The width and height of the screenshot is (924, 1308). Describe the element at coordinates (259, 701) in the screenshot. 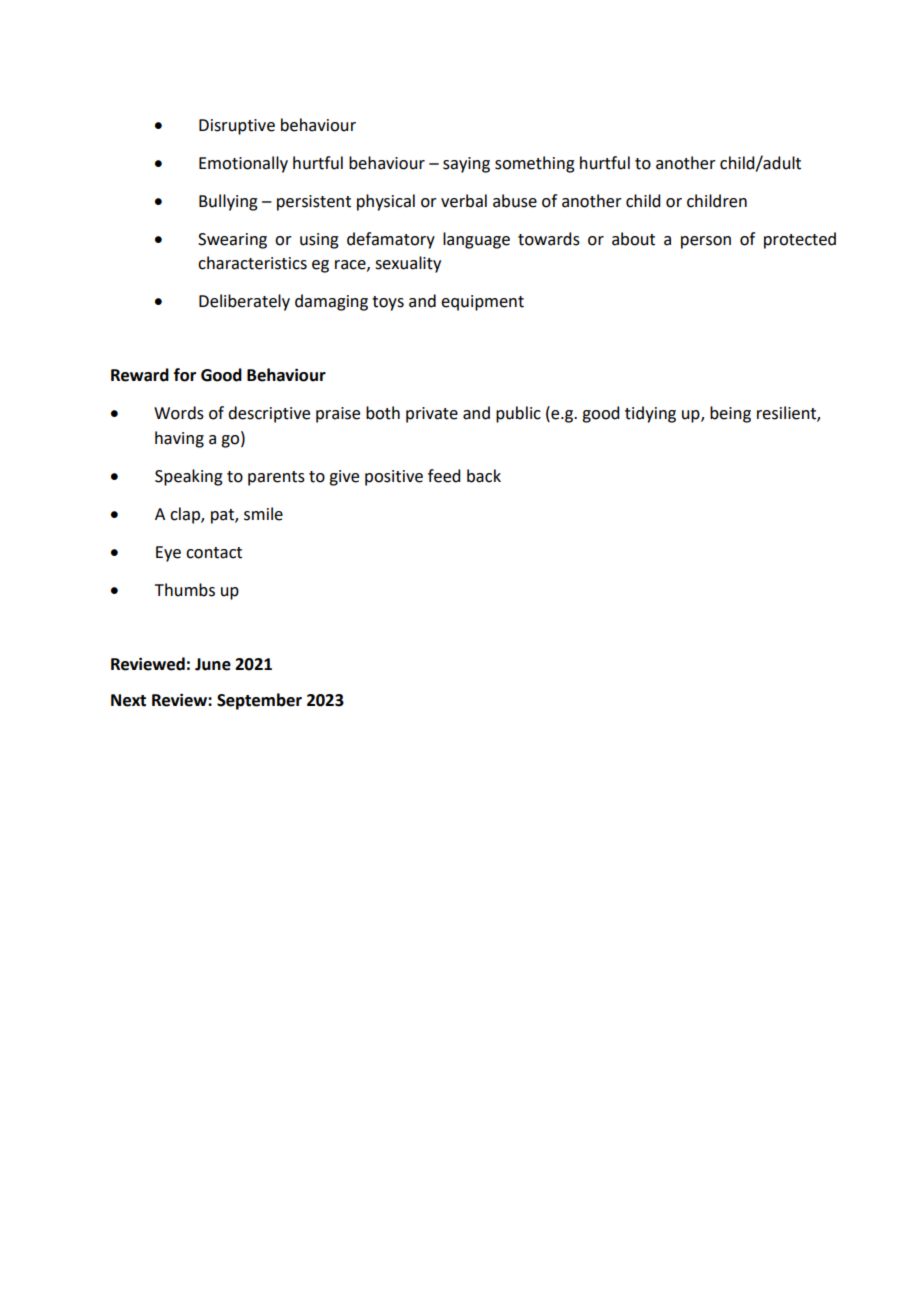

I see `September` at that location.
